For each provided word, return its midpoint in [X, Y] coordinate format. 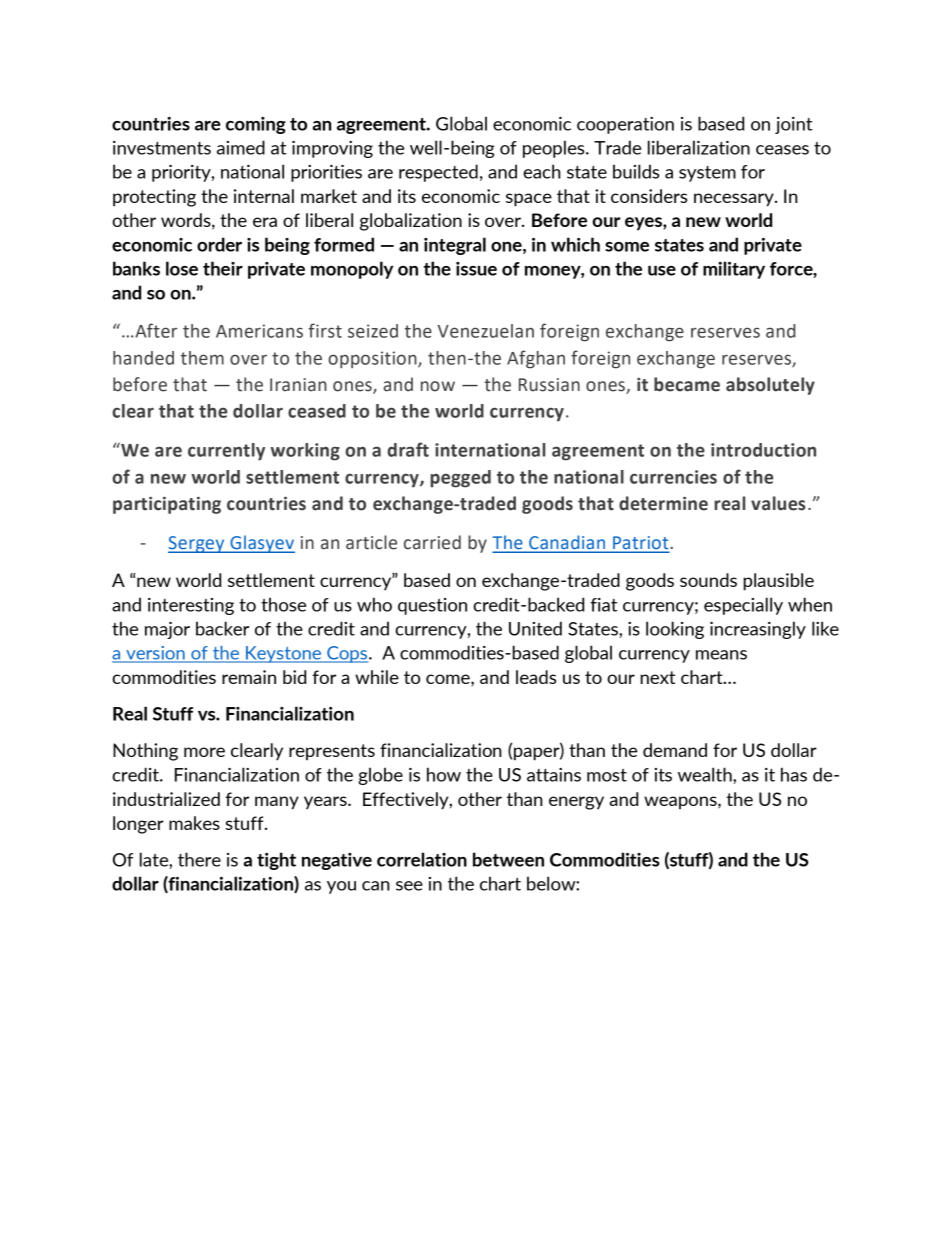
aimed [241, 147]
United [535, 628]
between [508, 859]
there [199, 859]
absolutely [770, 386]
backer [222, 628]
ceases [782, 150]
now [438, 386]
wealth [706, 774]
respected [438, 173]
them [202, 358]
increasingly [758, 630]
